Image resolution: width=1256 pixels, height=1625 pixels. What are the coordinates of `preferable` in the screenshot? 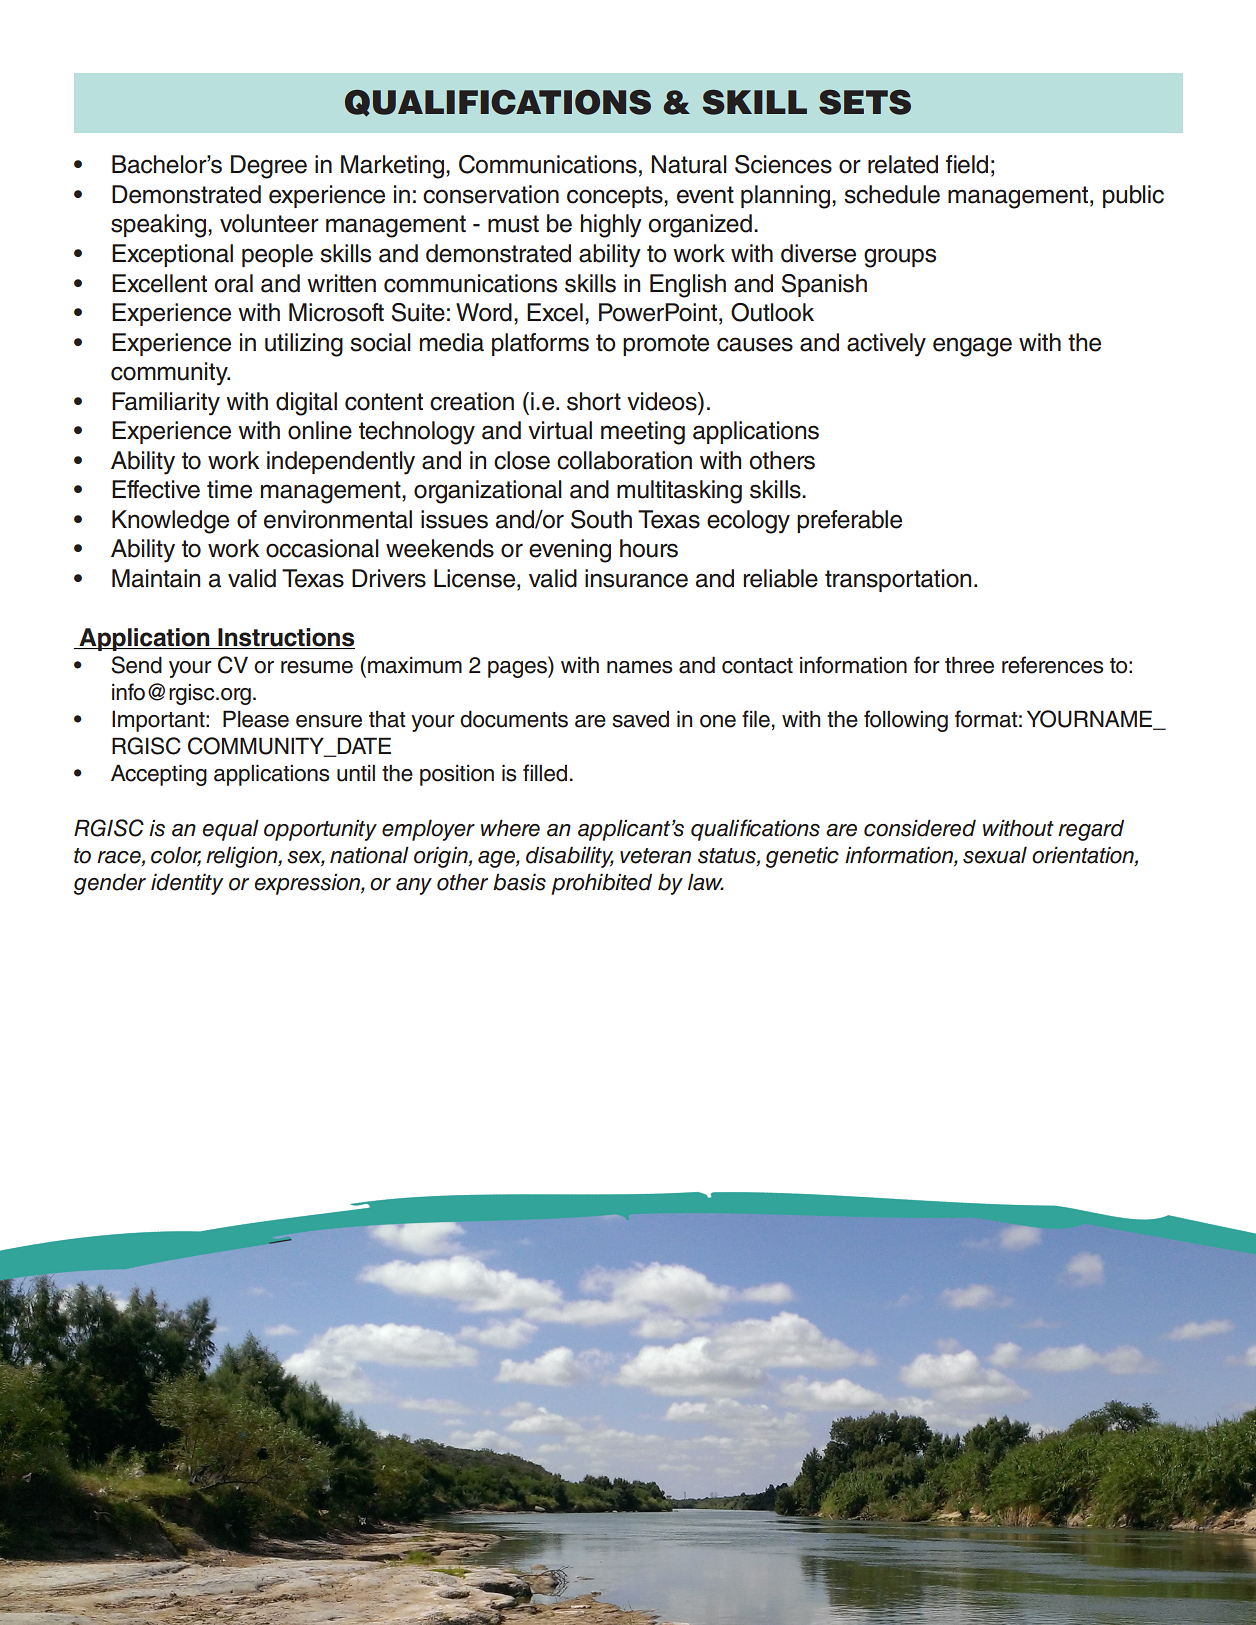 It's located at (849, 521).
